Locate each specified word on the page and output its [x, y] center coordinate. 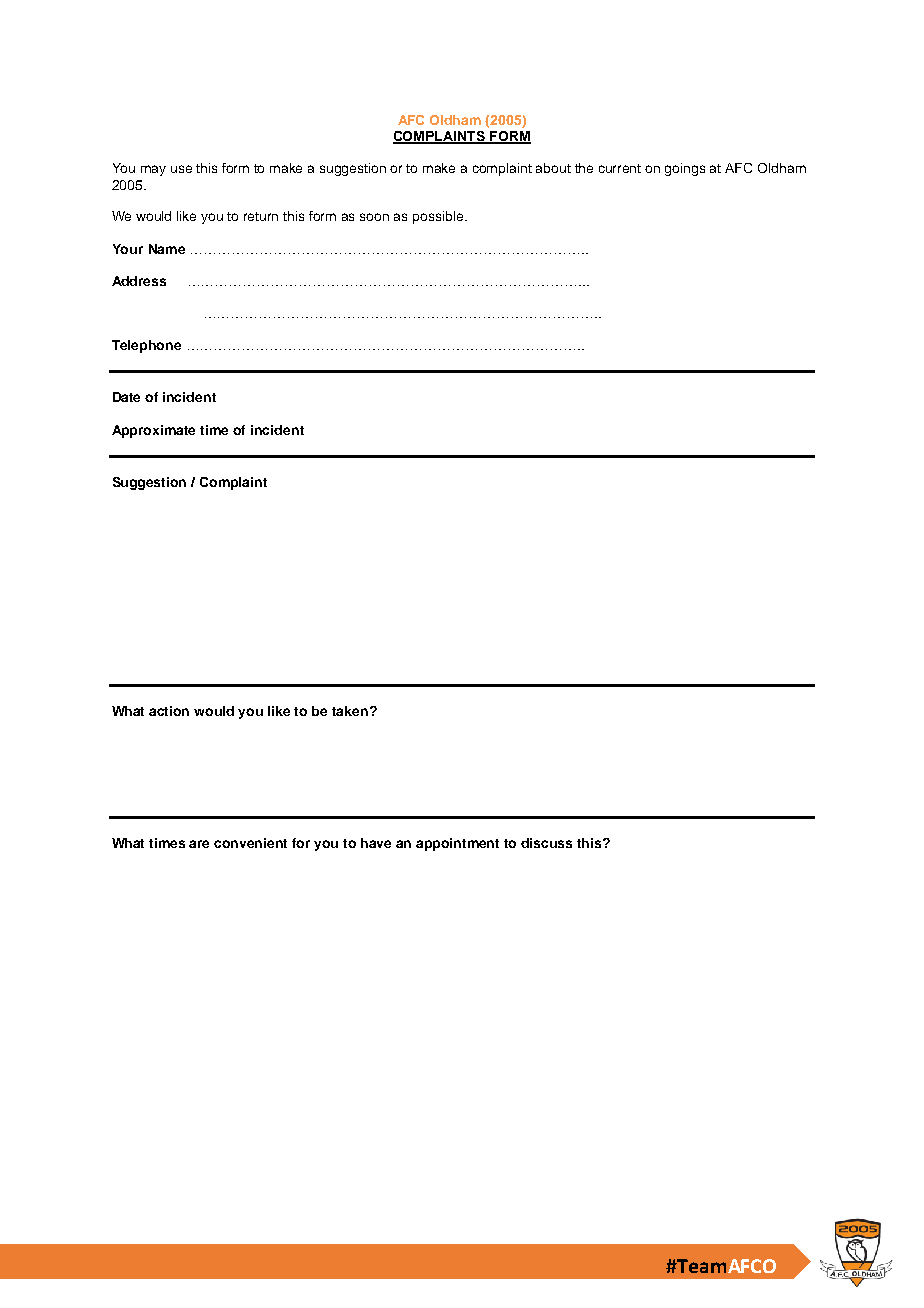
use [181, 169]
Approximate [153, 431]
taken [351, 711]
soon [374, 217]
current [620, 168]
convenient [250, 843]
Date [126, 397]
